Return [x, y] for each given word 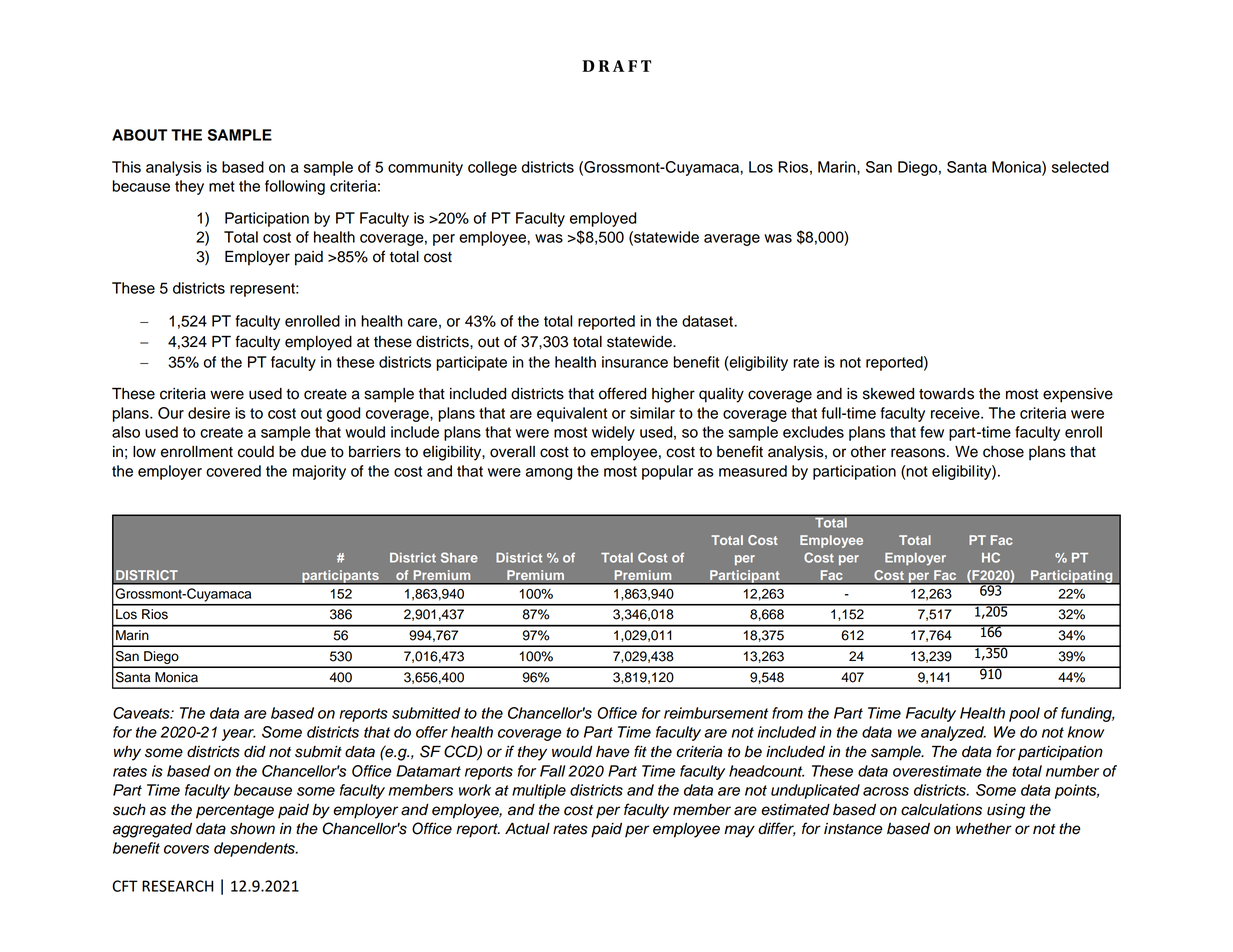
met [222, 186]
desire [209, 413]
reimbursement [716, 713]
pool [1024, 714]
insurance [635, 362]
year [239, 735]
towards [946, 394]
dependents [255, 849]
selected [1080, 167]
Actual [527, 829]
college [492, 168]
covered [233, 471]
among [549, 474]
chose [1003, 452]
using [1006, 811]
